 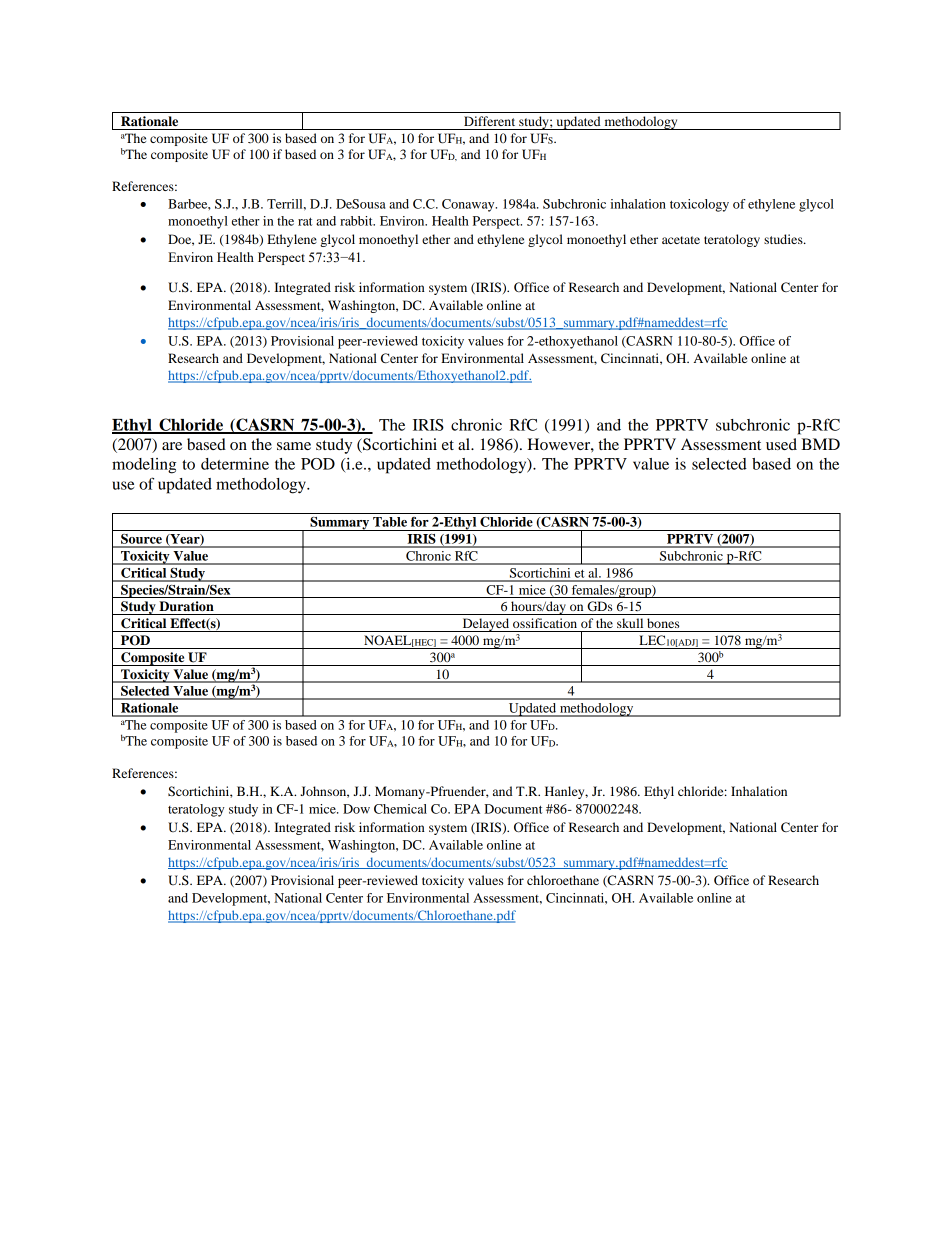 I want to click on determine, so click(x=235, y=464).
